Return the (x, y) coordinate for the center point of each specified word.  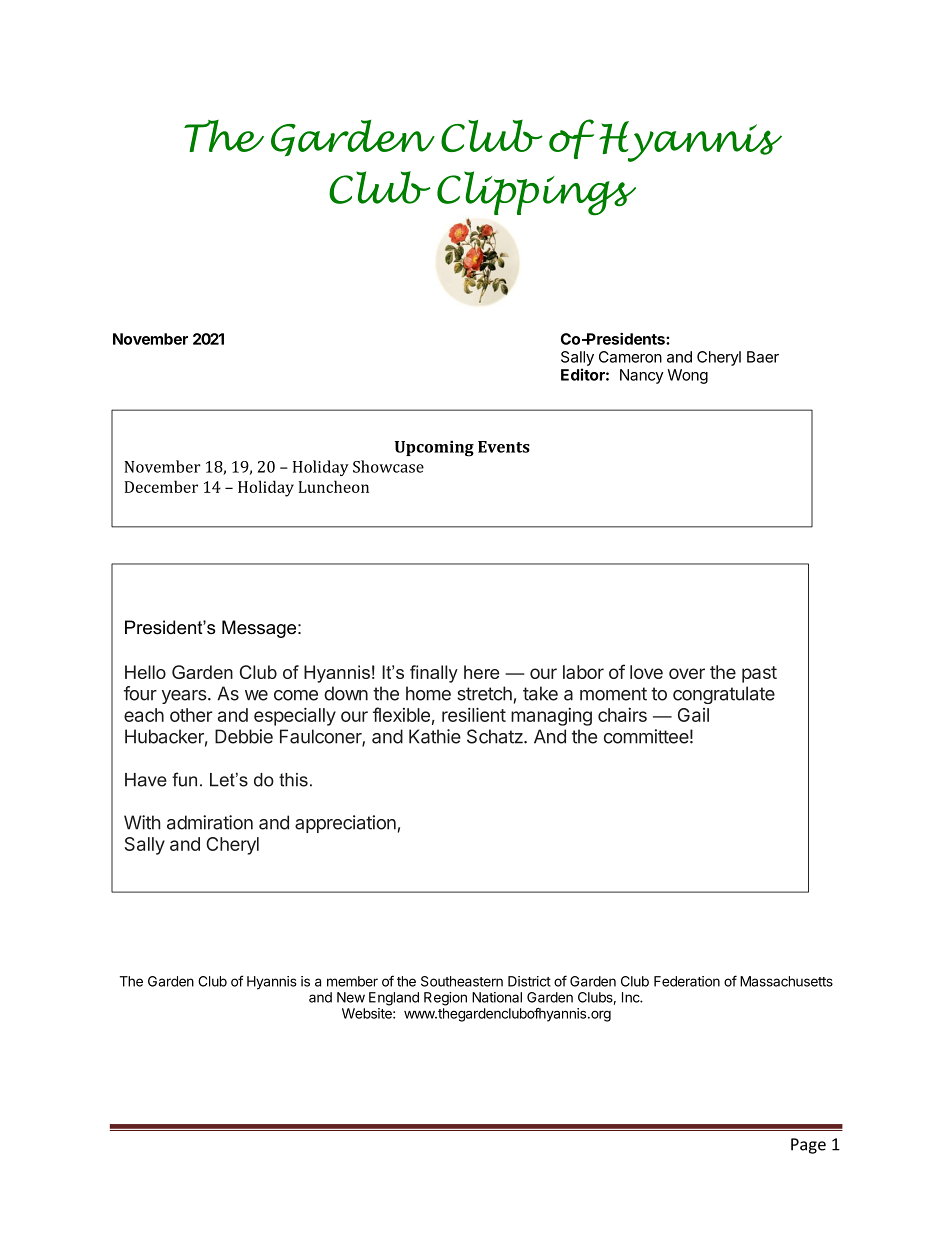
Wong (687, 376)
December (161, 486)
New (351, 997)
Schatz (496, 736)
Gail (693, 715)
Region (445, 999)
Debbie (244, 736)
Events (504, 447)
